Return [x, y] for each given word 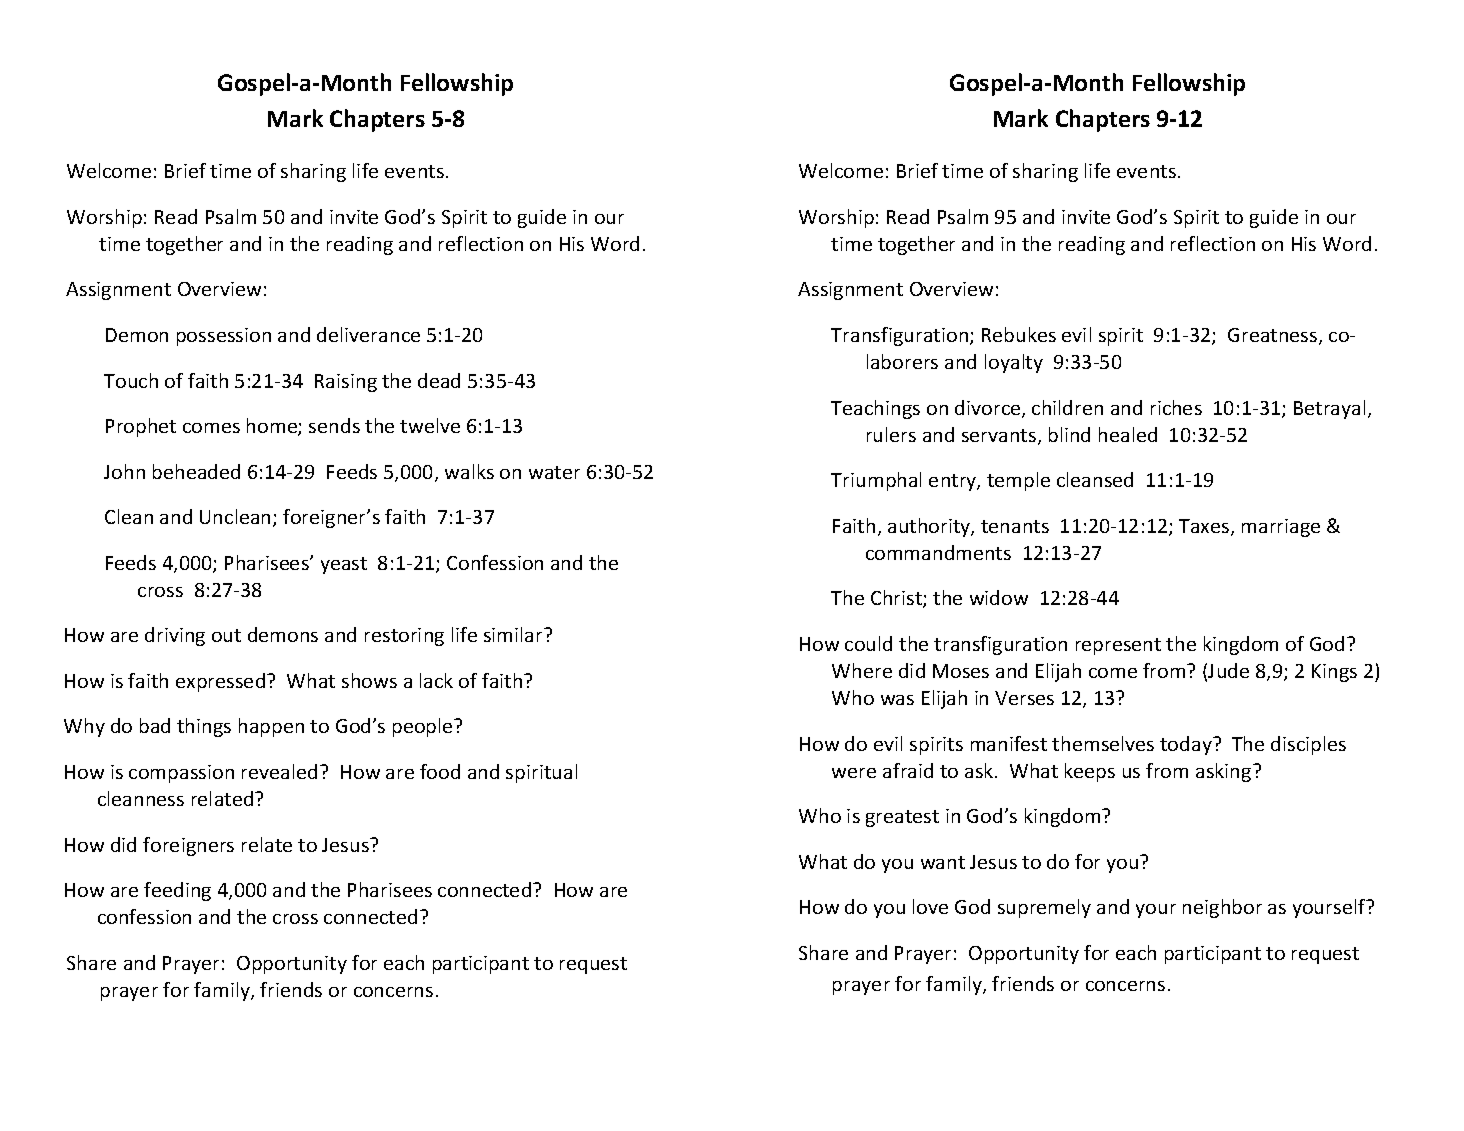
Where [862, 670]
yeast [344, 565]
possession [224, 337]
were [854, 773]
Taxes [1205, 527]
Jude [1228, 670]
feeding [177, 891]
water [554, 472]
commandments [938, 552]
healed [1128, 434]
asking [1225, 772]
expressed [222, 682]
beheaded [196, 471]
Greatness [1274, 336]
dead [439, 380]
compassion [181, 774]
